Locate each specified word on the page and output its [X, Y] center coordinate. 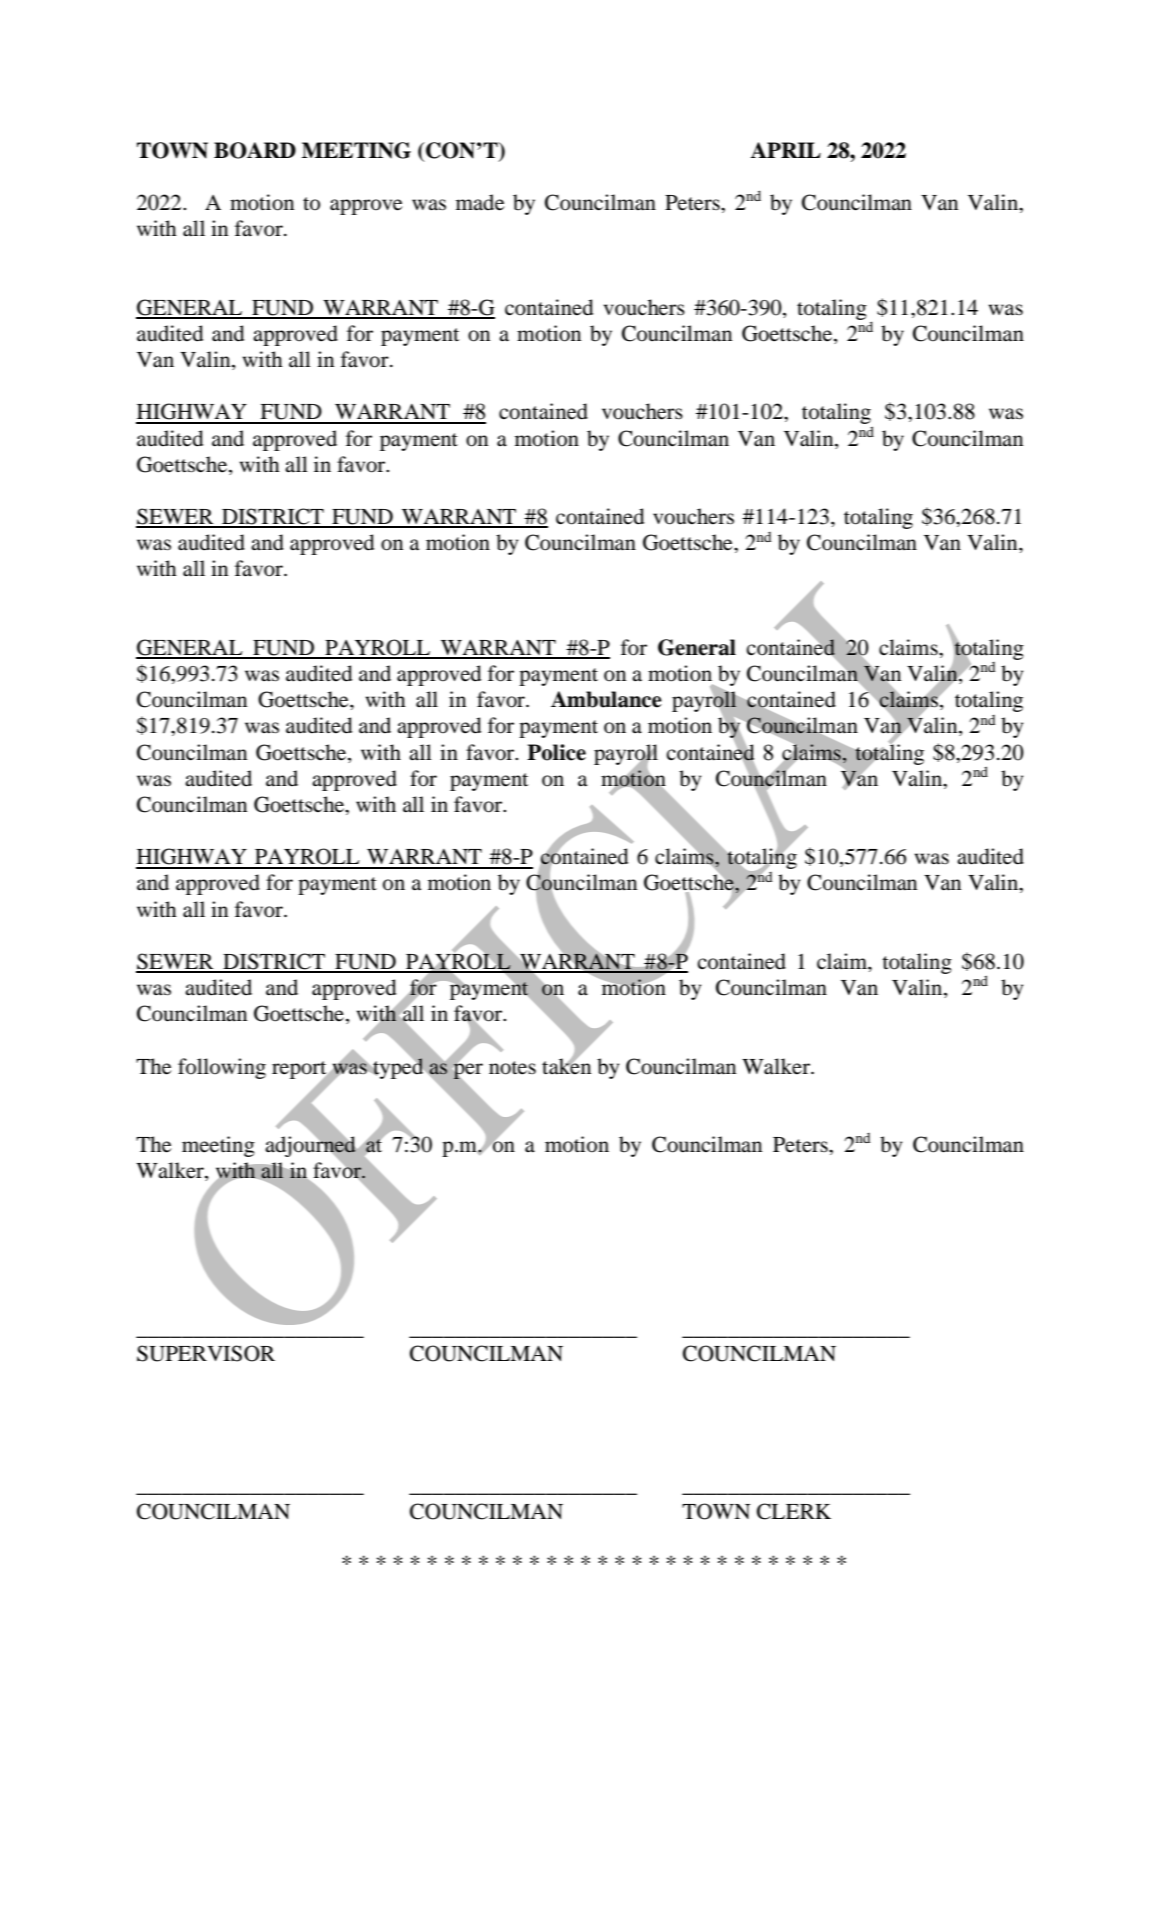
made [480, 202]
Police [556, 752]
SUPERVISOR [206, 1353]
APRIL [785, 150]
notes [512, 1068]
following [222, 1068]
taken [566, 1065]
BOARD [255, 150]
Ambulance [606, 699]
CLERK [794, 1511]
